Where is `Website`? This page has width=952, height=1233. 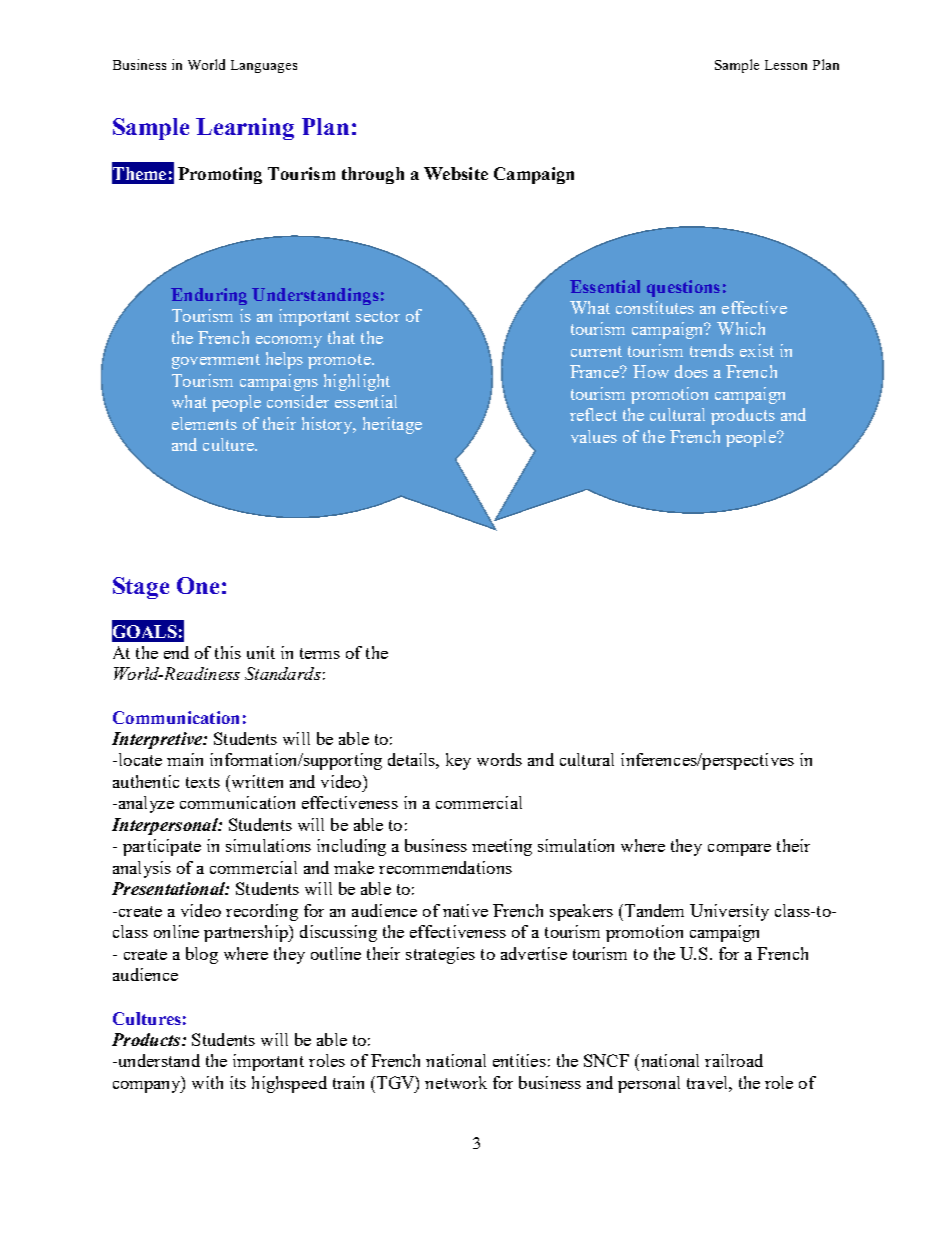
Website is located at coordinates (456, 173).
